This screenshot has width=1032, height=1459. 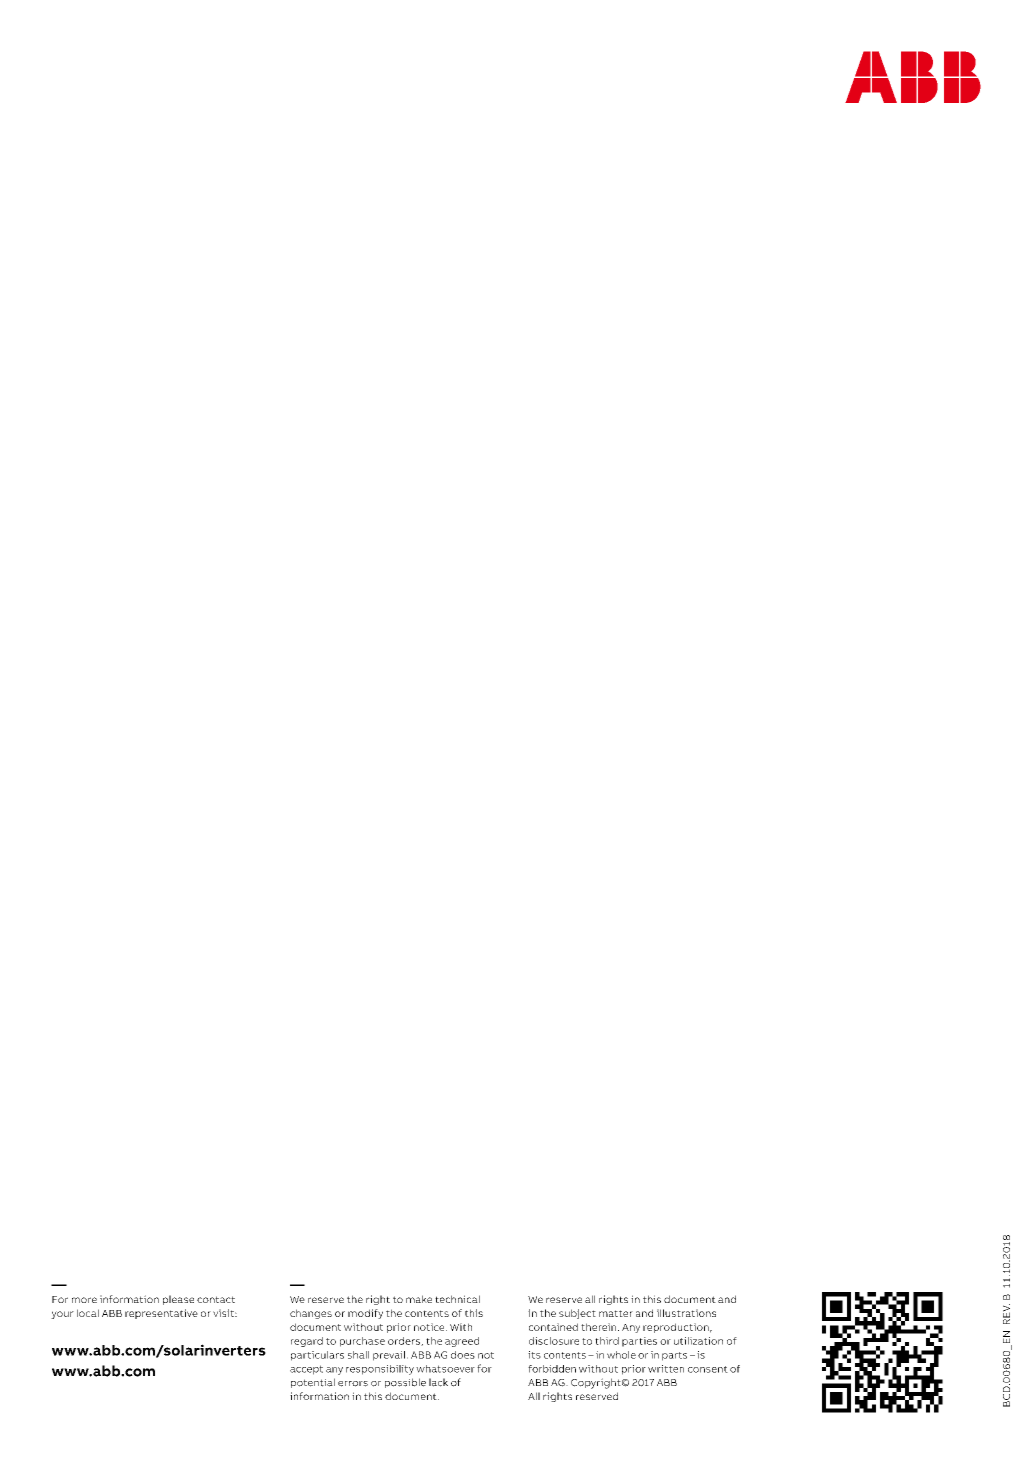 What do you see at coordinates (317, 1356) in the screenshot?
I see `particulars` at bounding box center [317, 1356].
